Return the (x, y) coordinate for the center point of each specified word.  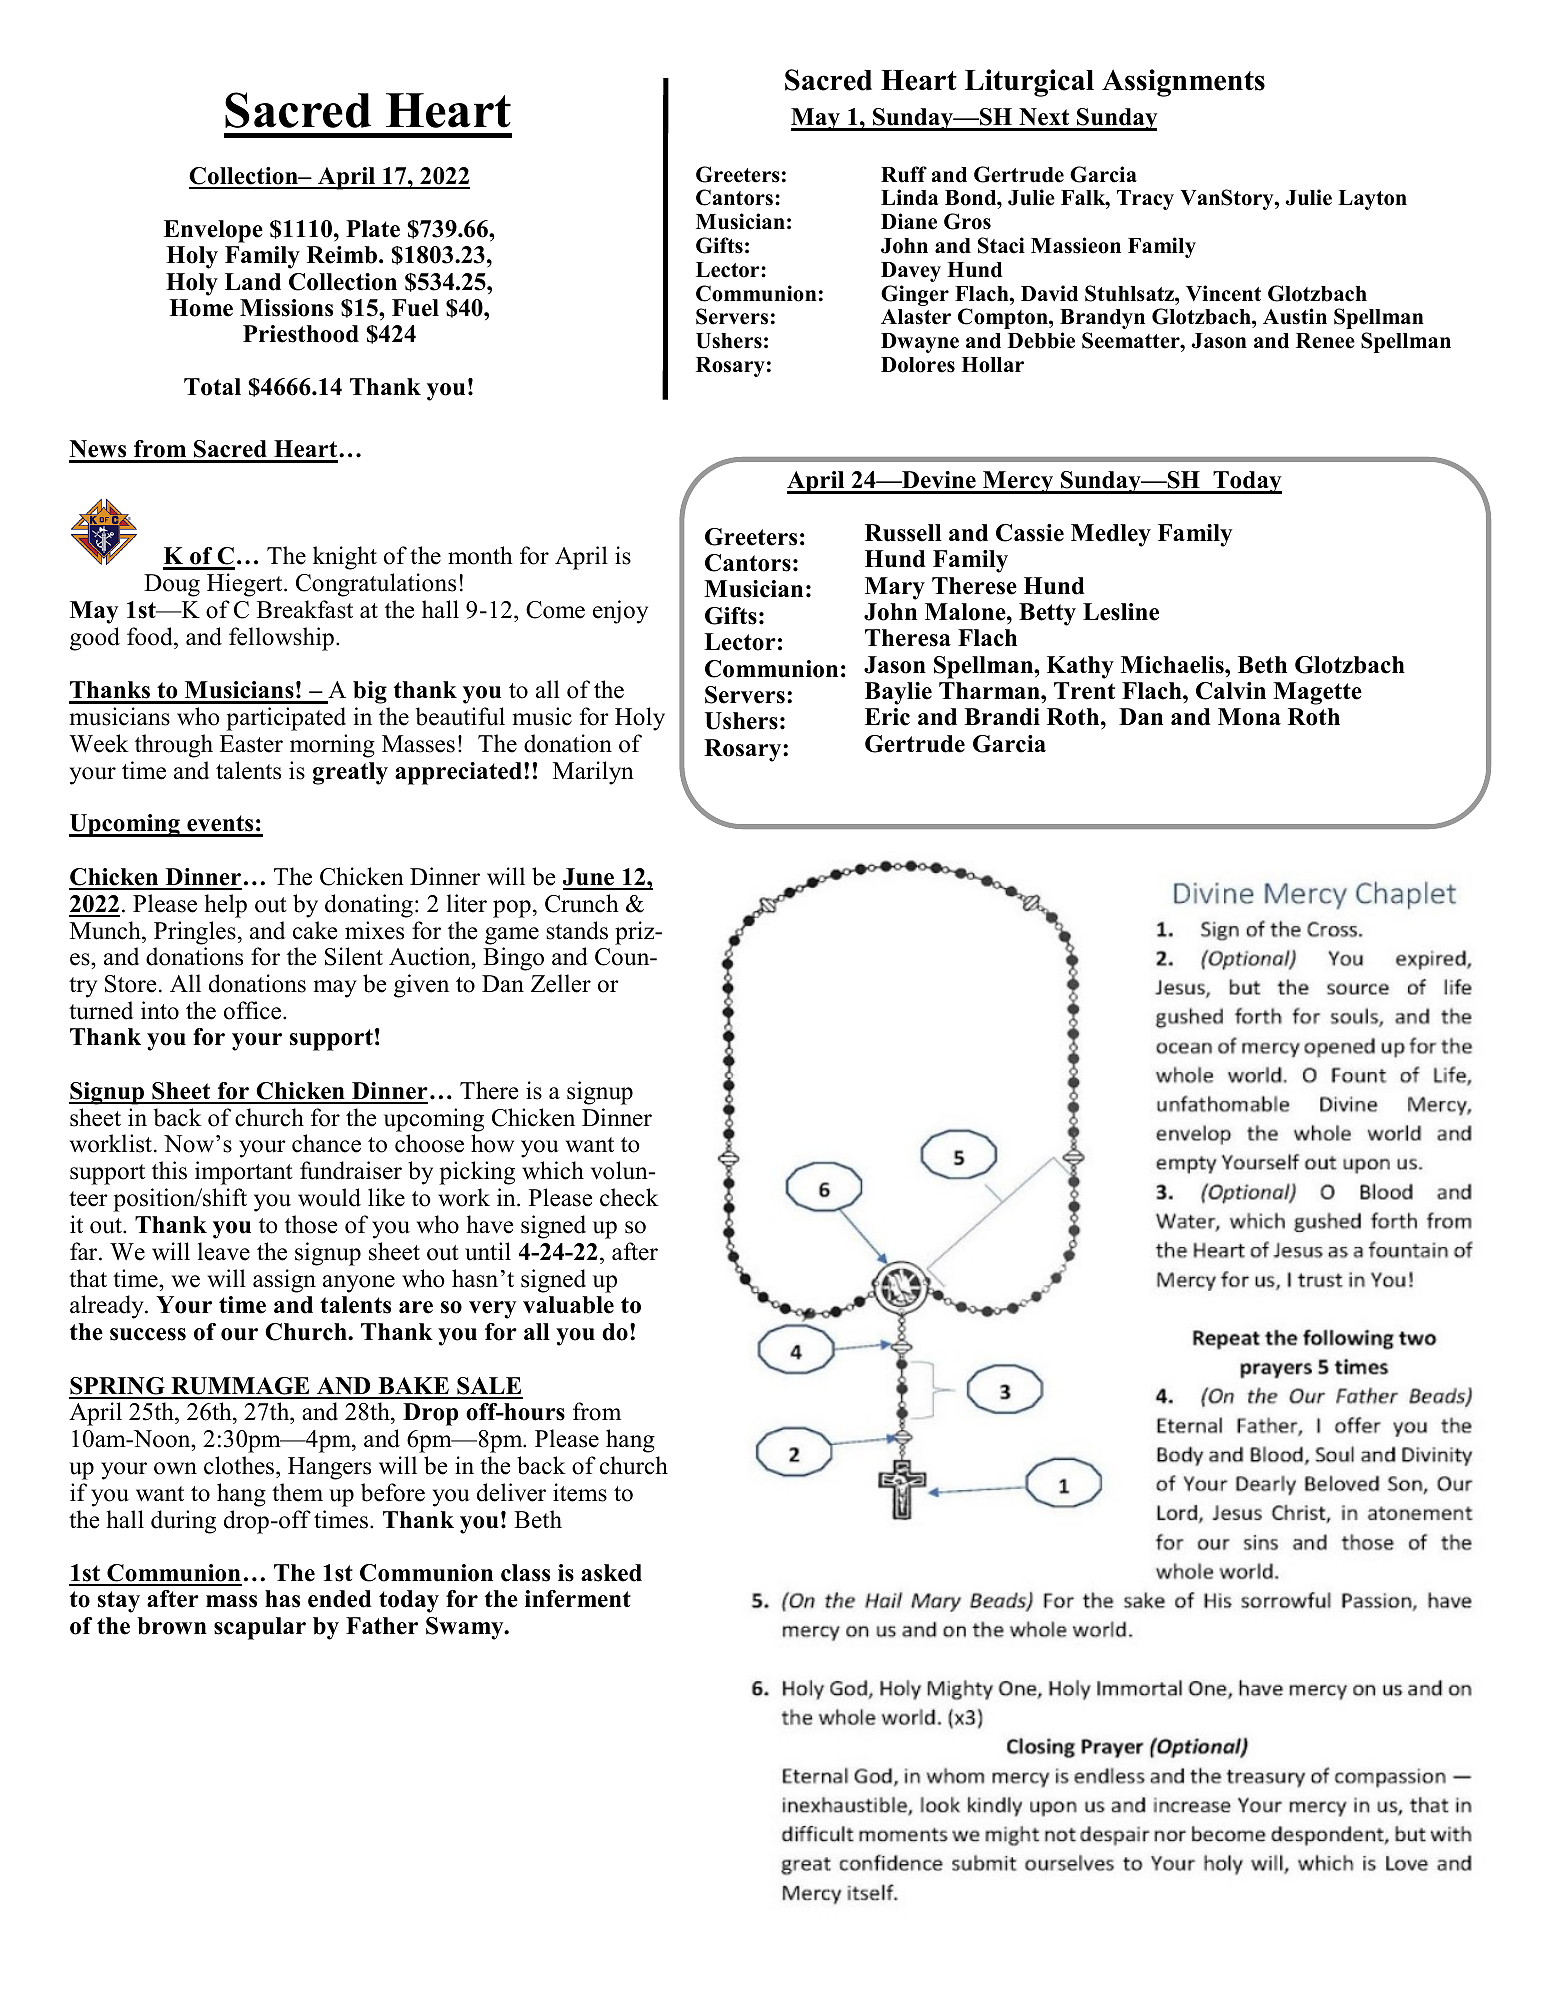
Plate (373, 229)
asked (611, 1573)
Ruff (904, 174)
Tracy (1145, 200)
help (225, 906)
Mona (1249, 717)
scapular (260, 1628)
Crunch (582, 903)
